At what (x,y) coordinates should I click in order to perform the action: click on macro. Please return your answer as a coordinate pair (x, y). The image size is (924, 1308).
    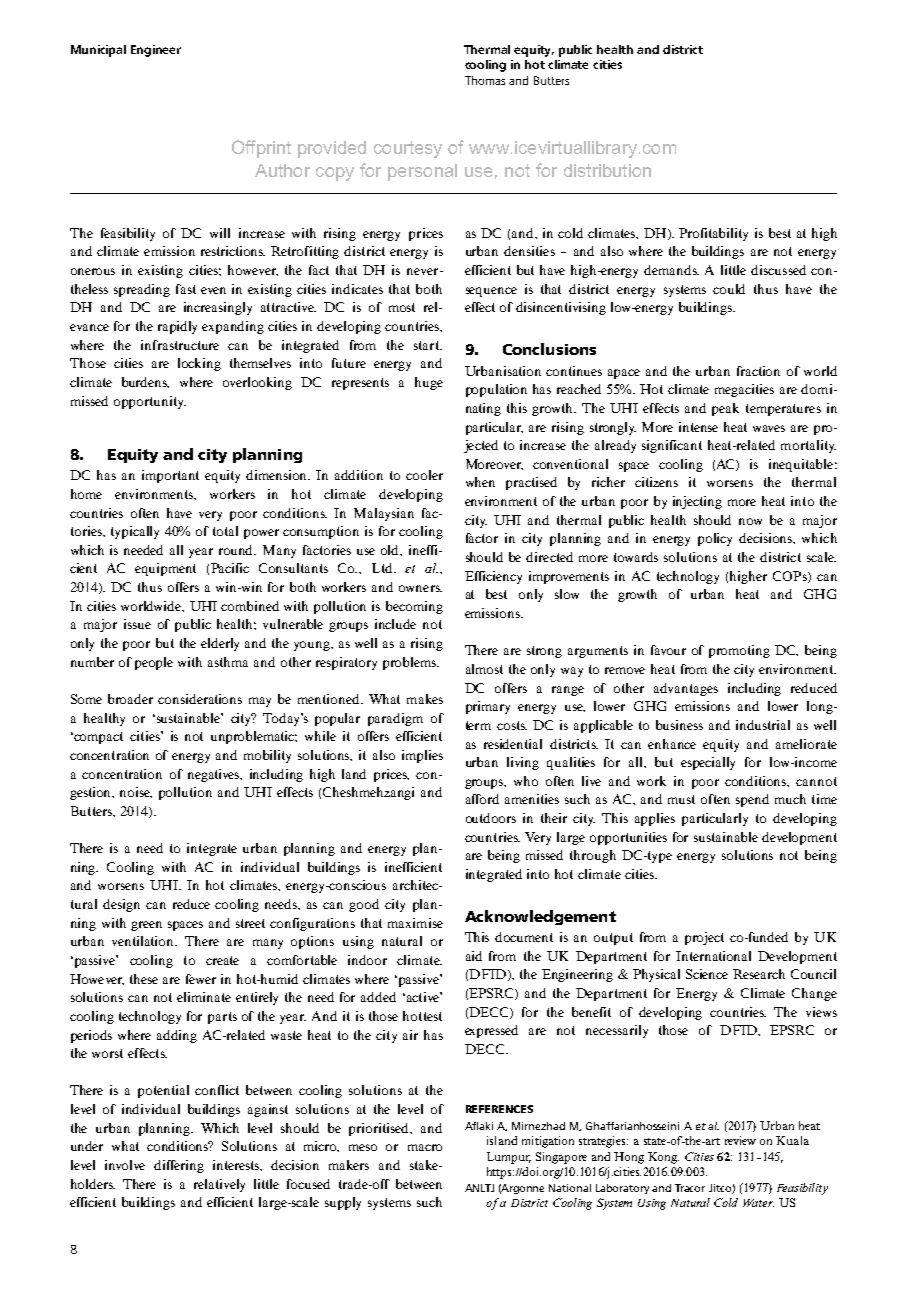
    Looking at the image, I should click on (425, 1147).
